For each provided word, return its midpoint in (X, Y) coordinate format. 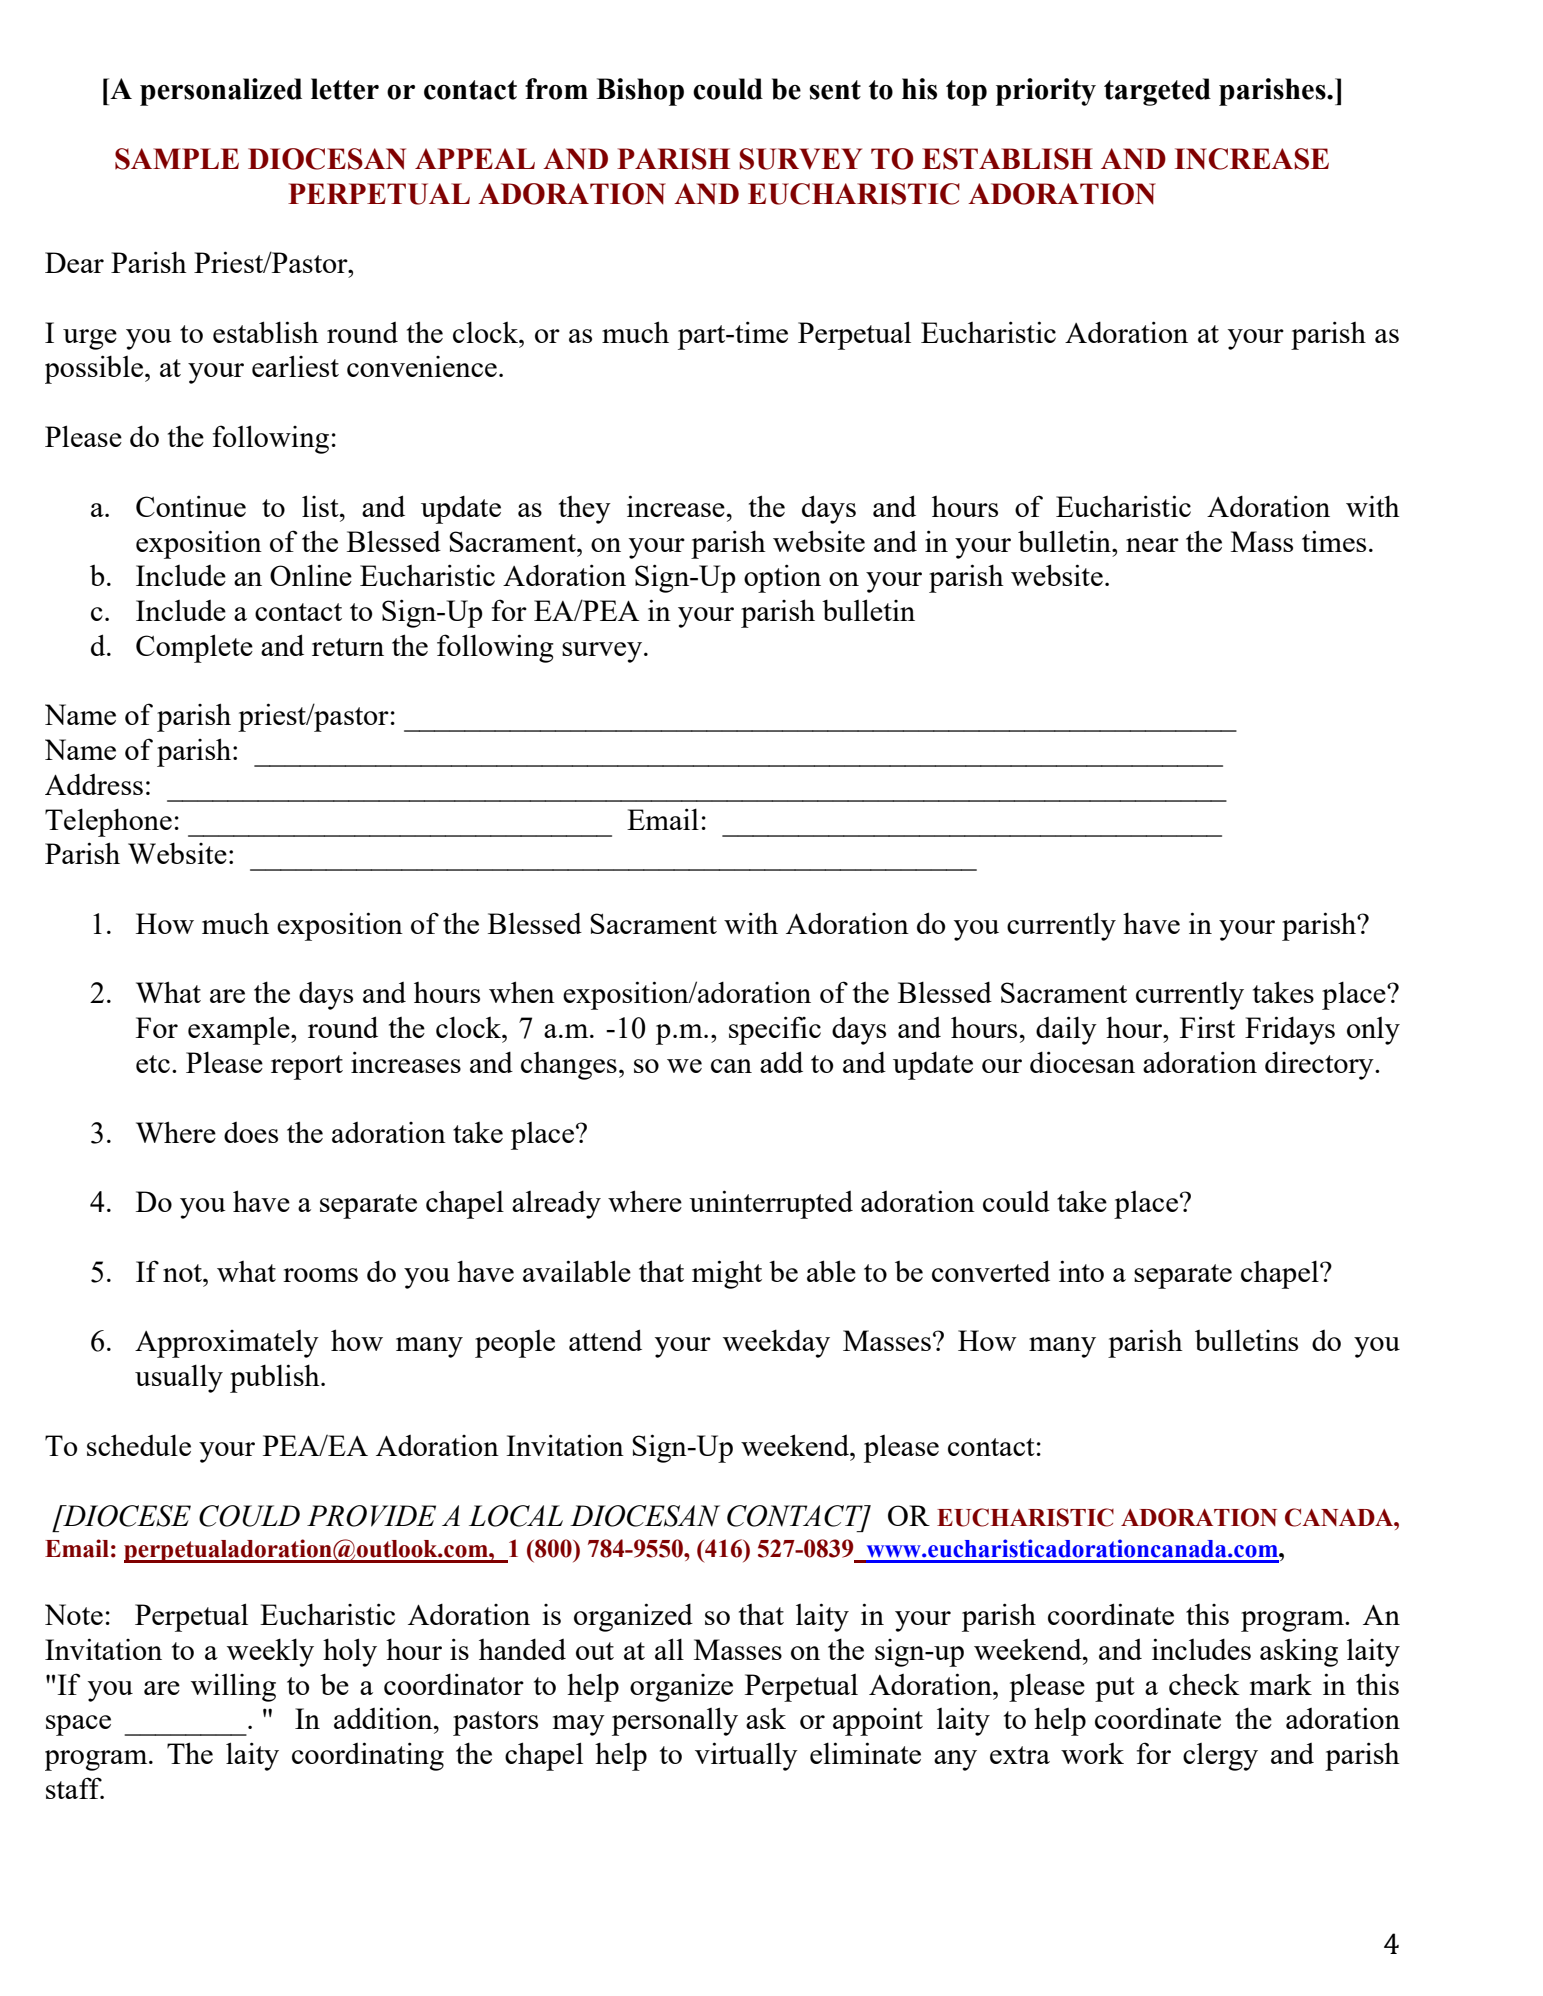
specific (775, 1030)
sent (835, 90)
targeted (1157, 92)
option (782, 578)
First (1207, 1027)
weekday (776, 1343)
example (240, 1031)
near (1152, 545)
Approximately (227, 1344)
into (1081, 1271)
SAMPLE (177, 159)
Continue (191, 506)
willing (233, 1687)
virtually (746, 1756)
